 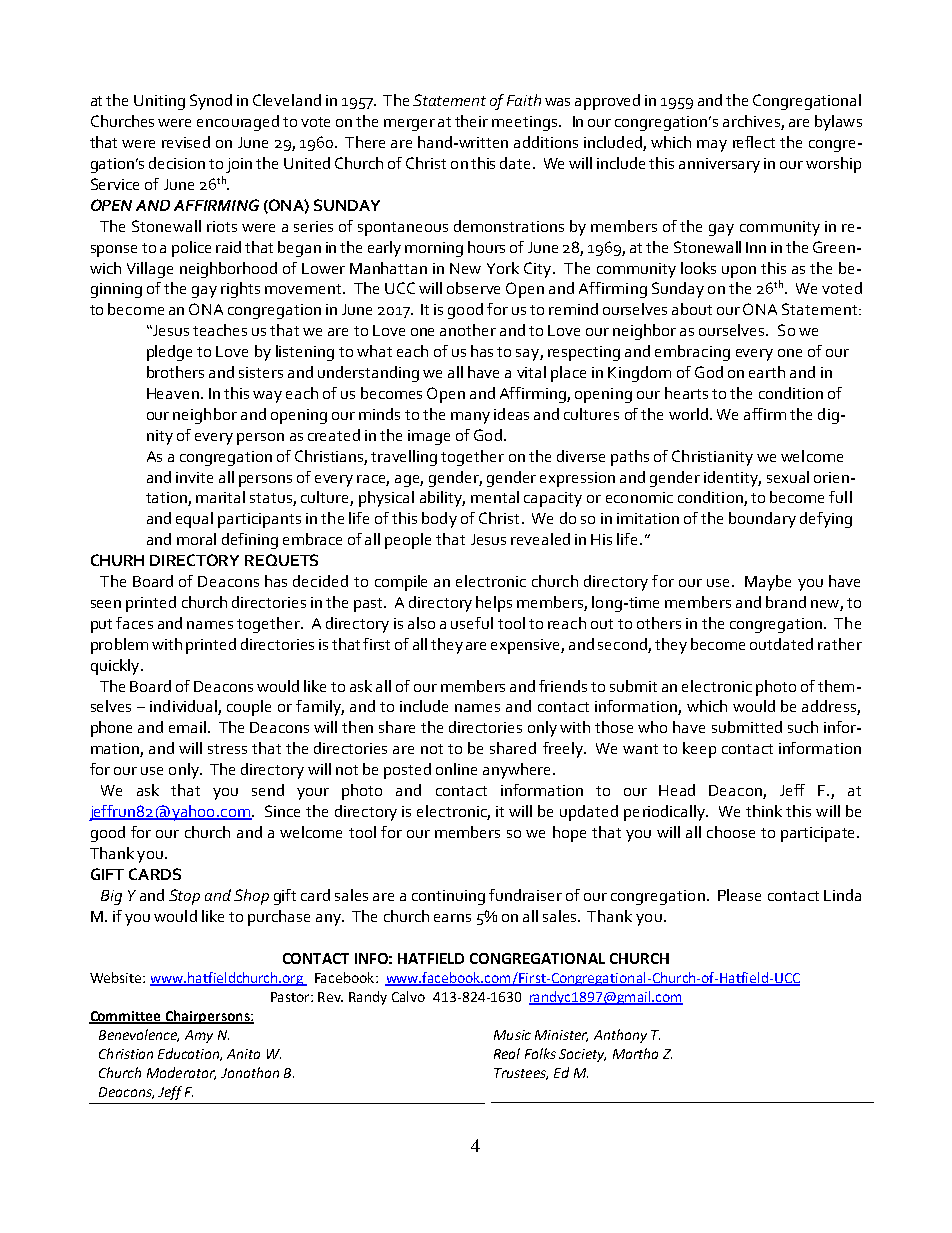 What do you see at coordinates (762, 520) in the page?
I see `boundary` at bounding box center [762, 520].
